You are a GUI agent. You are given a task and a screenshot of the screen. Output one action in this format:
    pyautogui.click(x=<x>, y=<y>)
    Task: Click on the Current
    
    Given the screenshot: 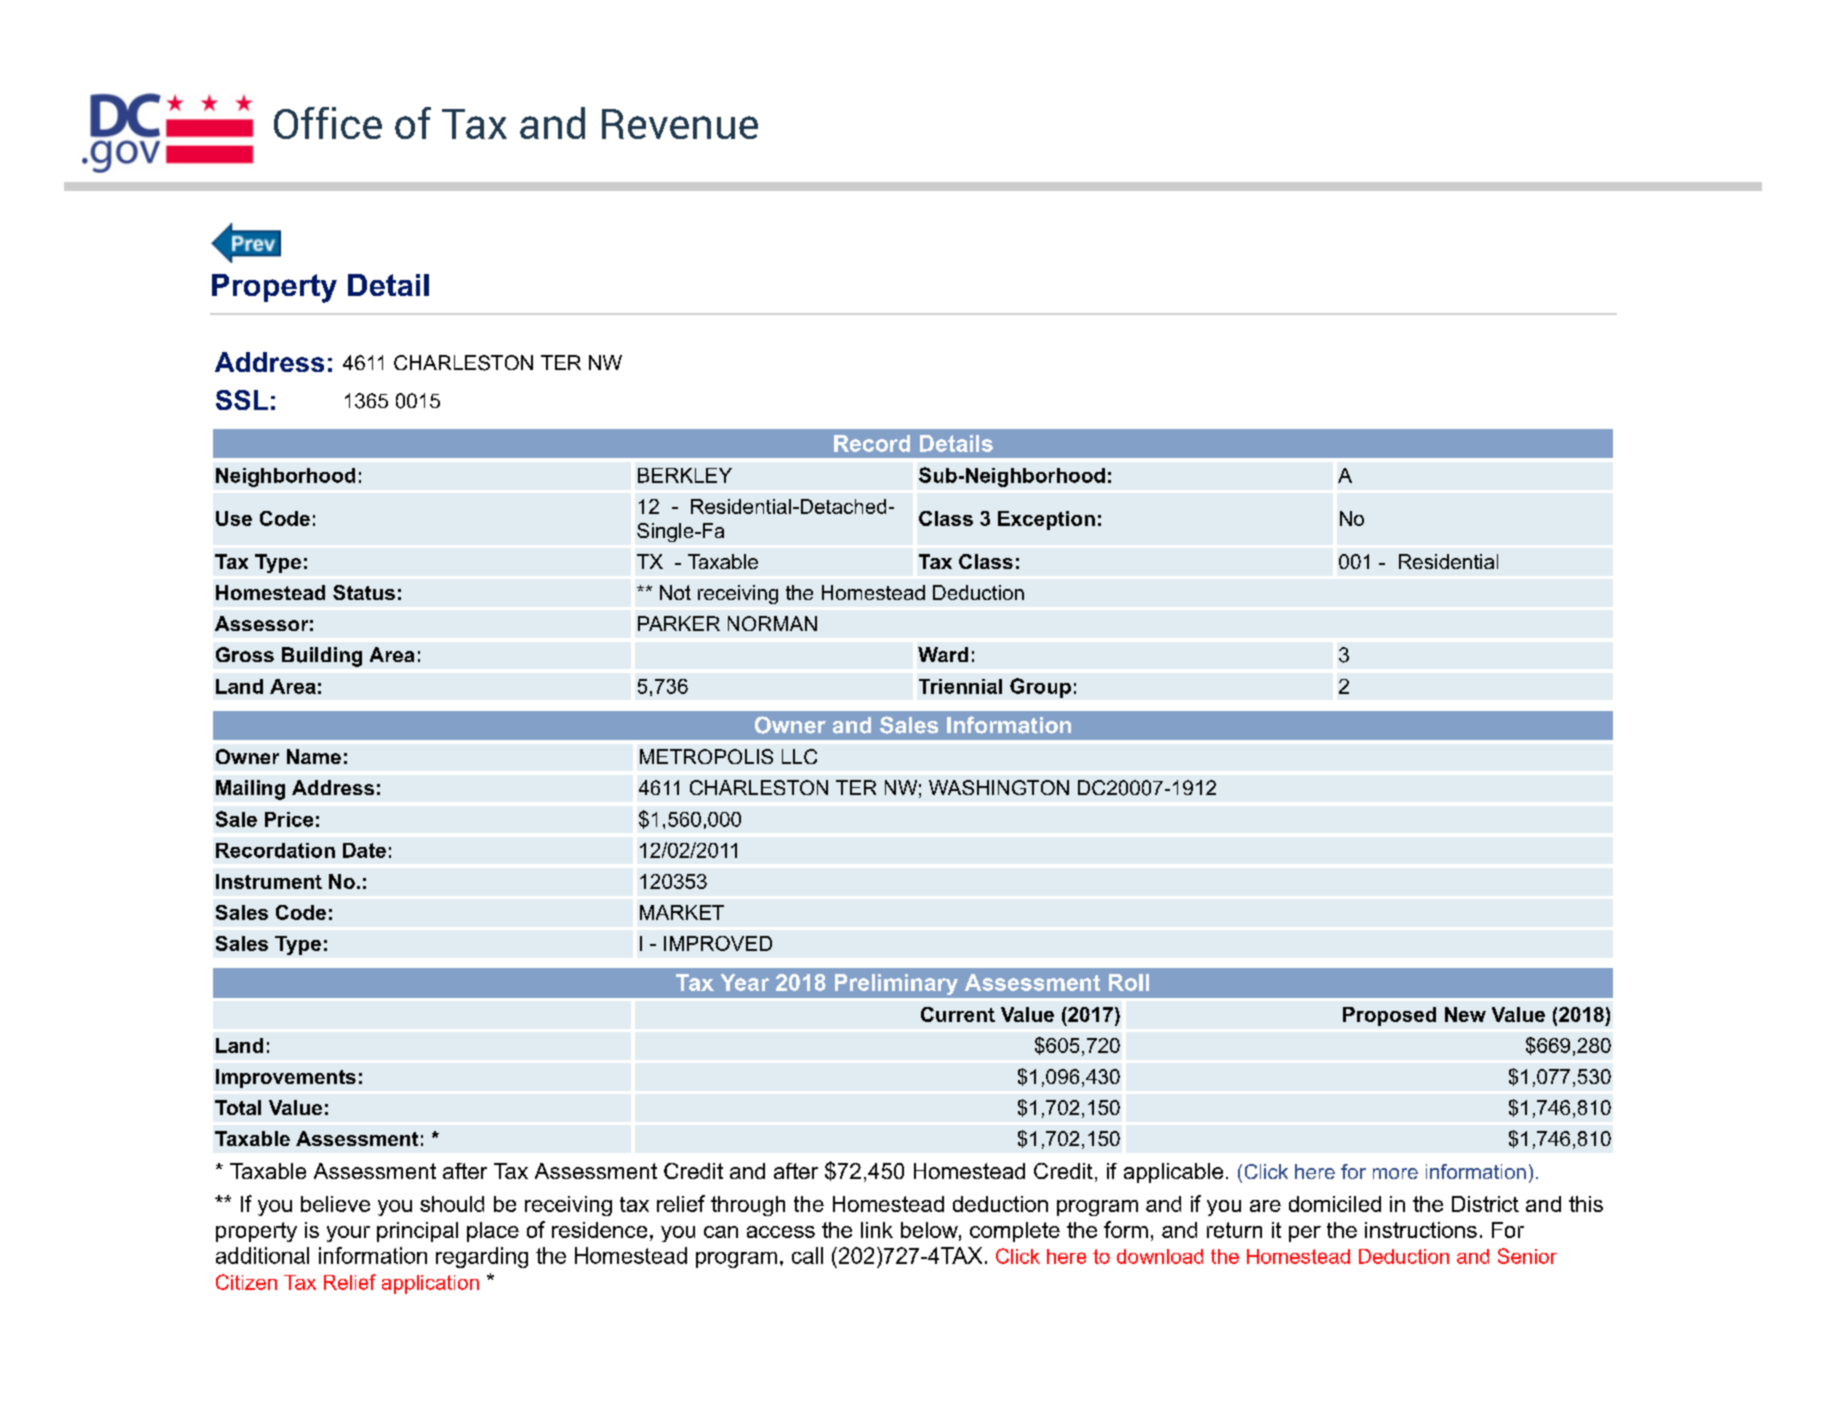 What is the action you would take?
    pyautogui.click(x=958, y=1014)
